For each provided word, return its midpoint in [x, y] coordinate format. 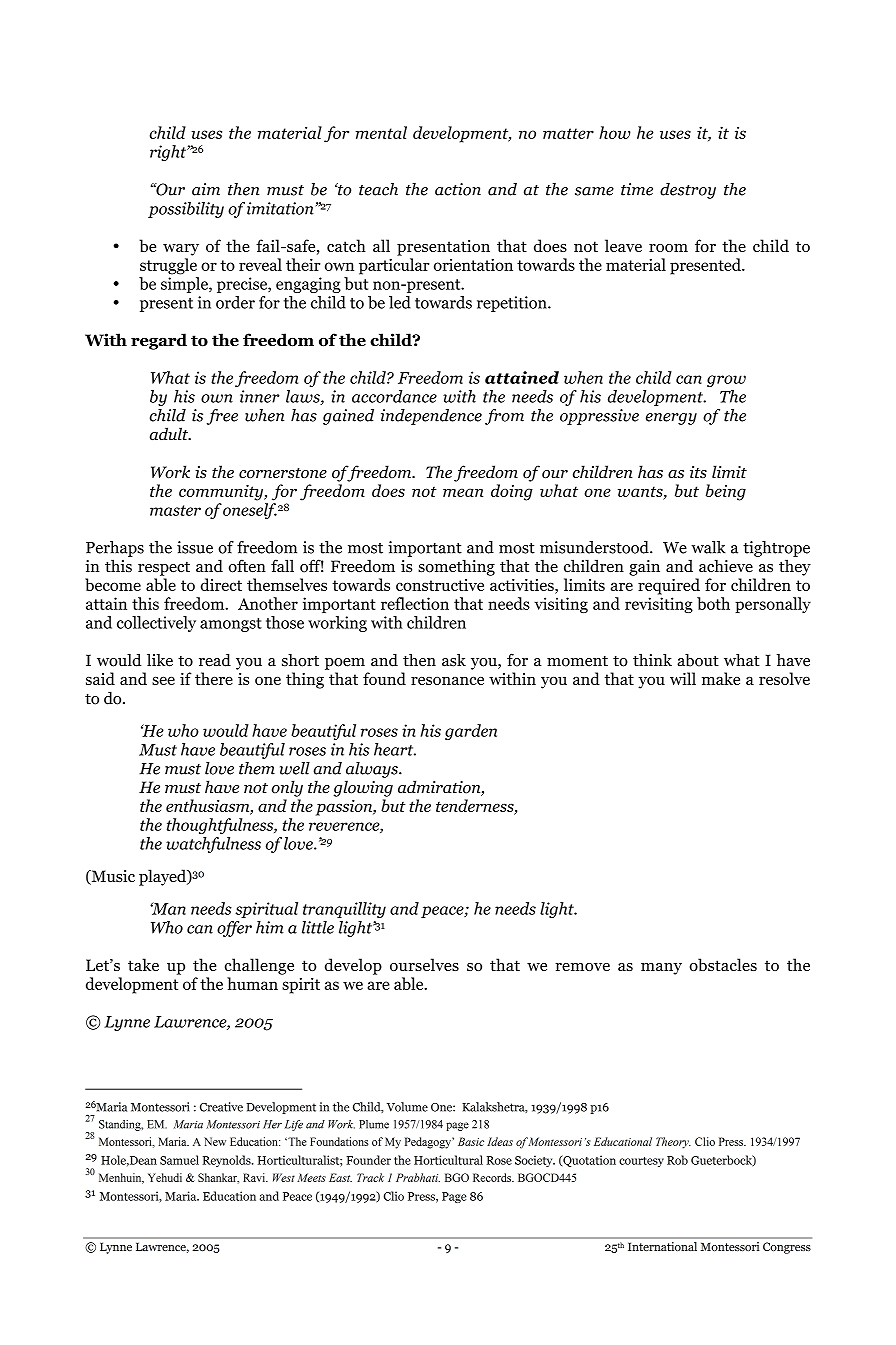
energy [671, 419]
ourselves [424, 964]
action [458, 189]
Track [370, 1177]
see [163, 680]
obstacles [723, 964]
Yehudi [165, 1177]
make [721, 678]
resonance [447, 680]
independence [431, 417]
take [143, 964]
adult [170, 434]
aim [206, 189]
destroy [688, 191]
